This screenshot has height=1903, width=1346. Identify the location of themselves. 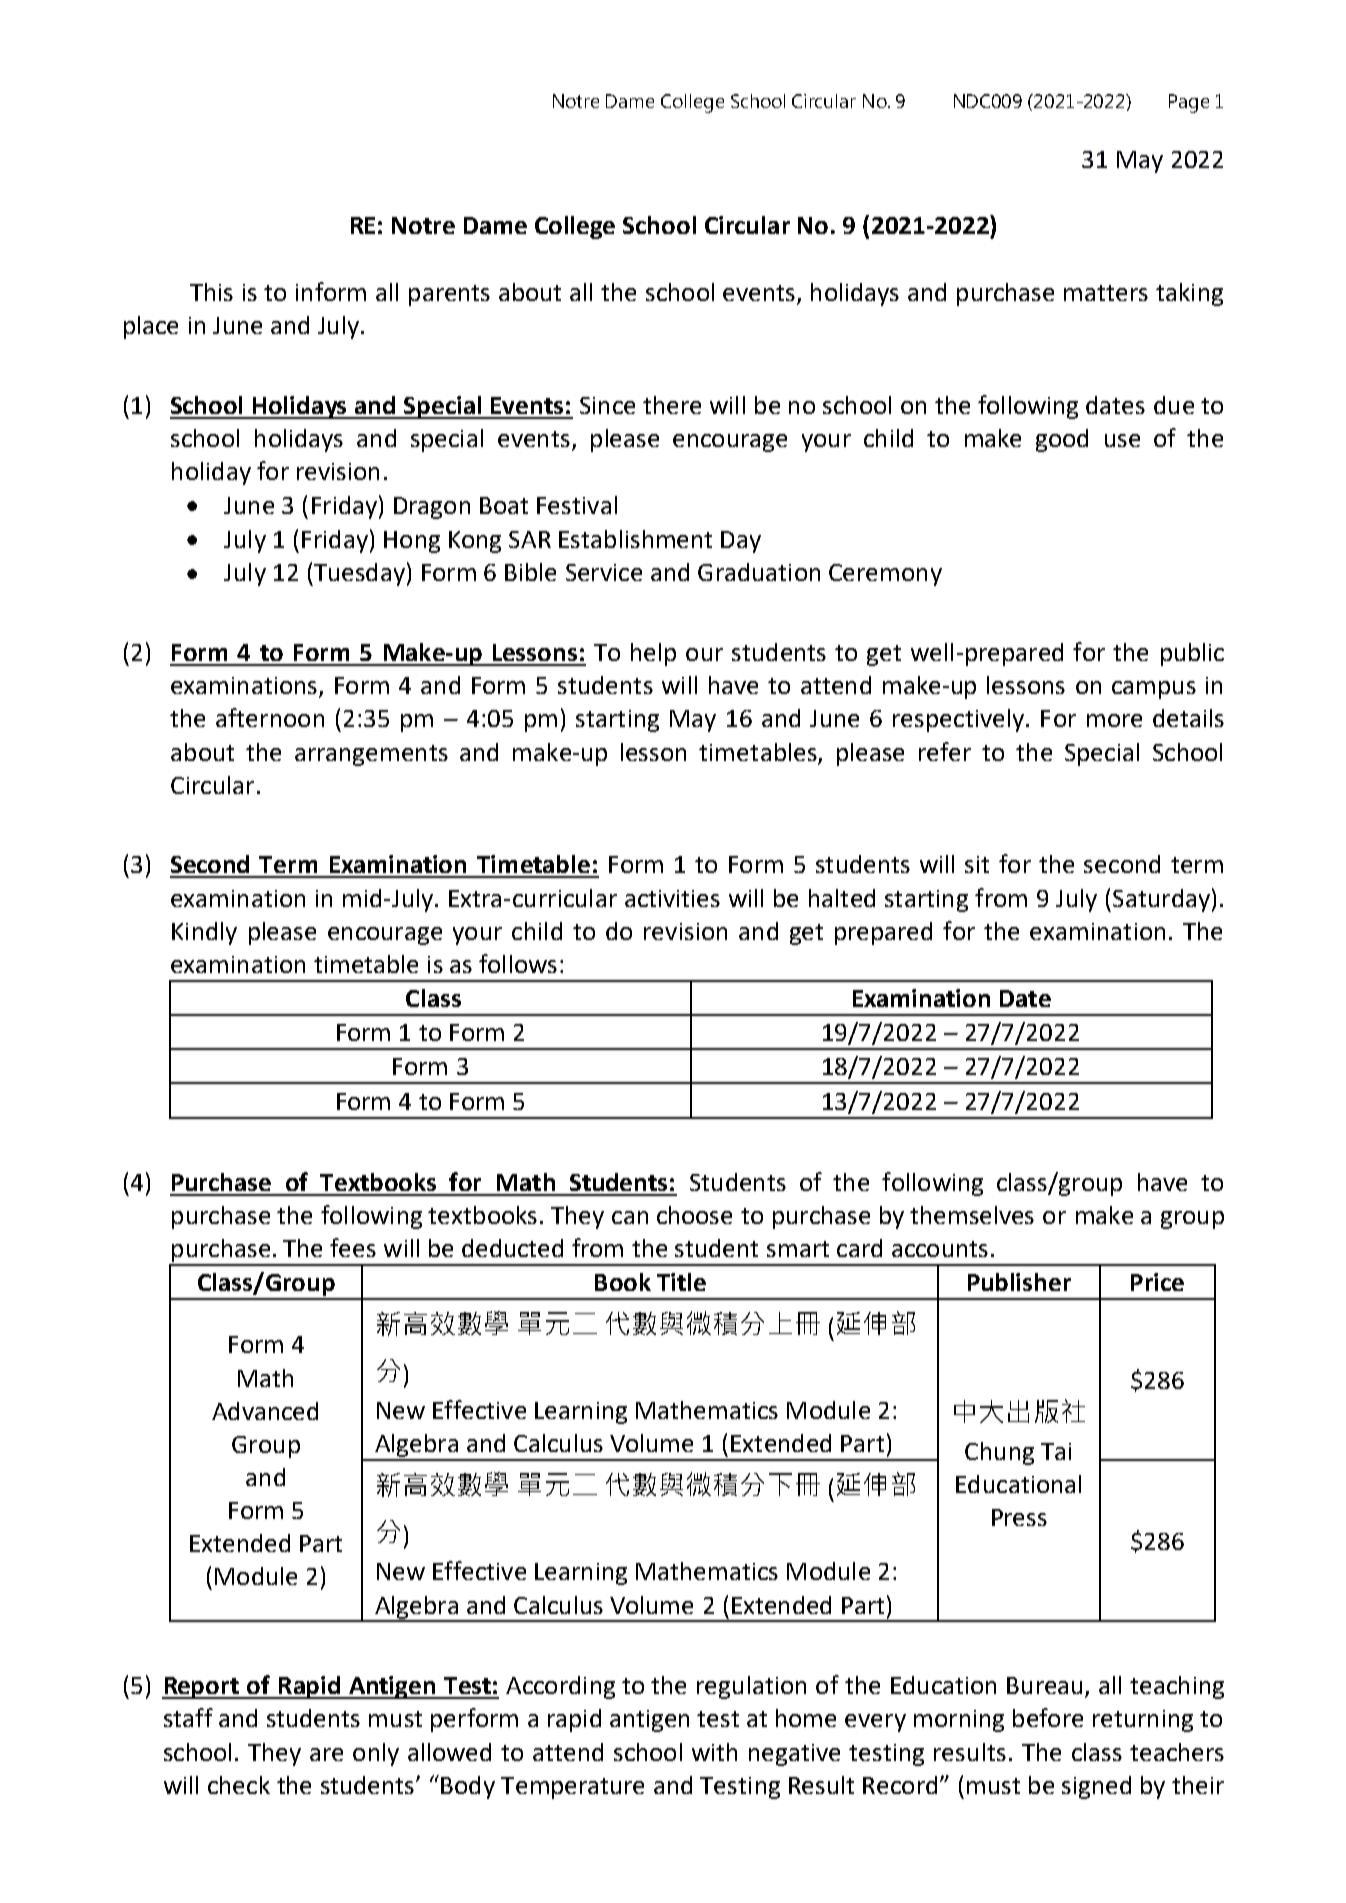
(972, 1215).
